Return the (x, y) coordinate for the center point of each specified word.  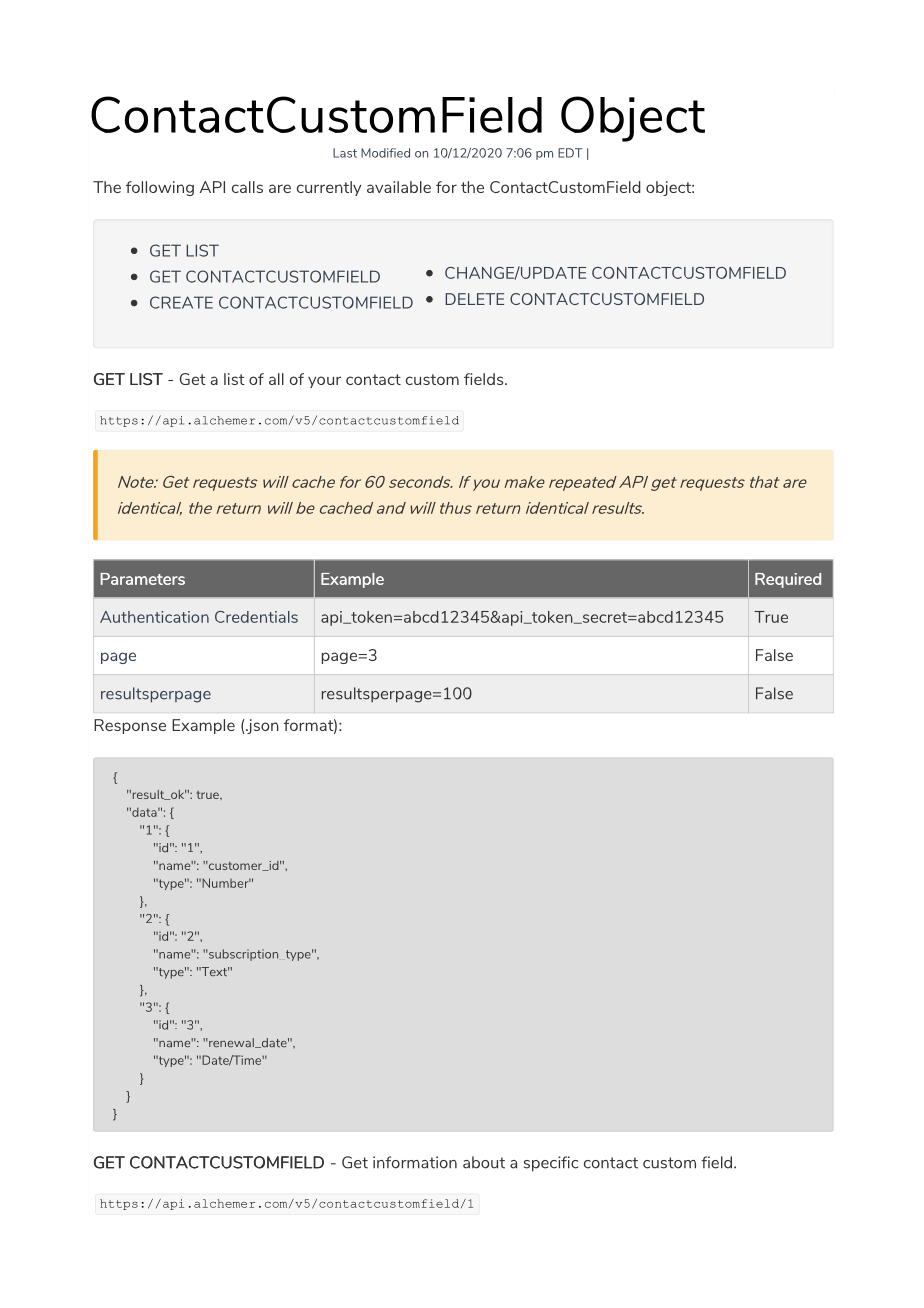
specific (551, 1164)
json (262, 726)
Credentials (256, 617)
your (324, 382)
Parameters (143, 579)
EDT (570, 153)
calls (247, 187)
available (399, 187)
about (484, 1162)
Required (788, 580)
